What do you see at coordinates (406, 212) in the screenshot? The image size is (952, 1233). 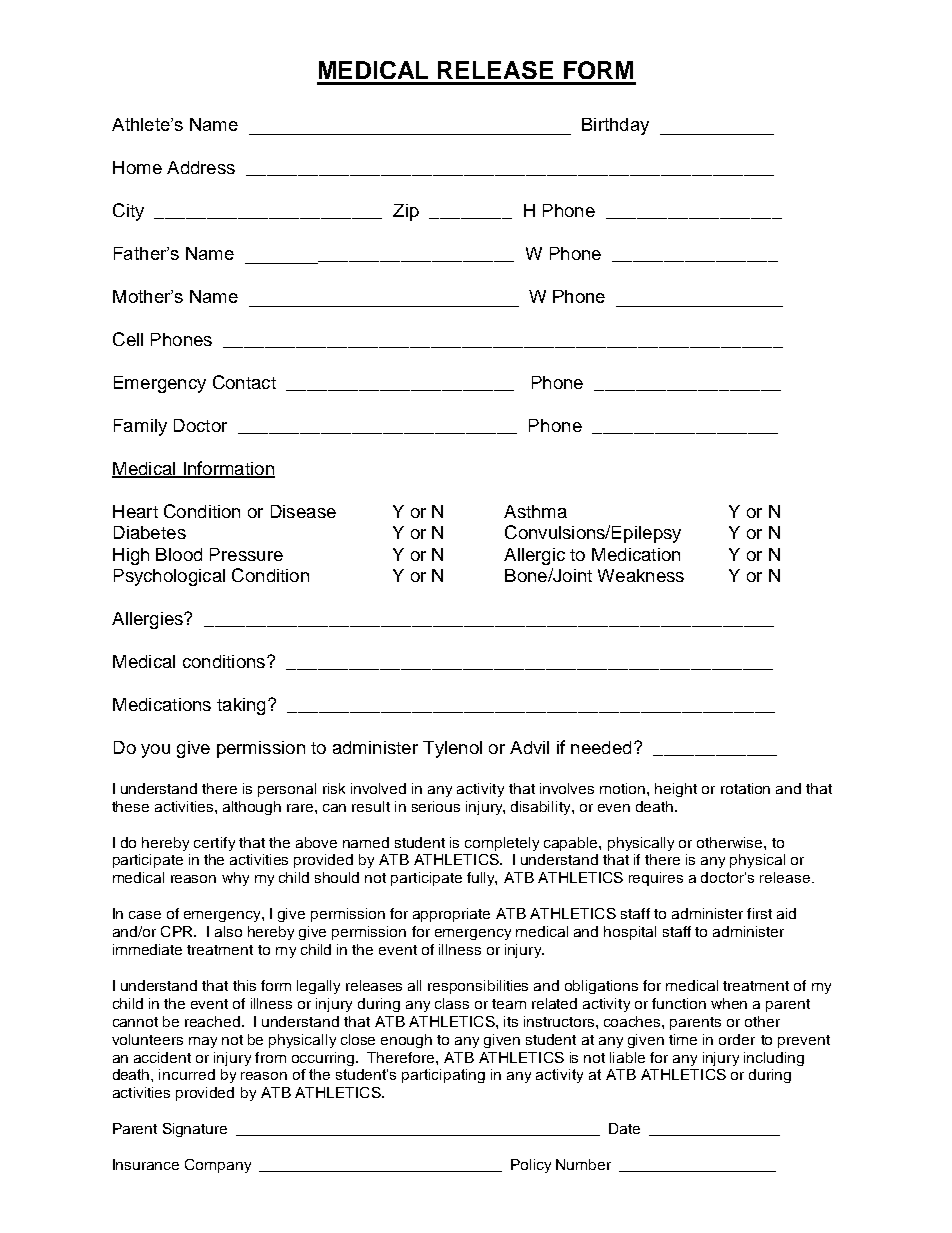 I see `Zip` at bounding box center [406, 212].
